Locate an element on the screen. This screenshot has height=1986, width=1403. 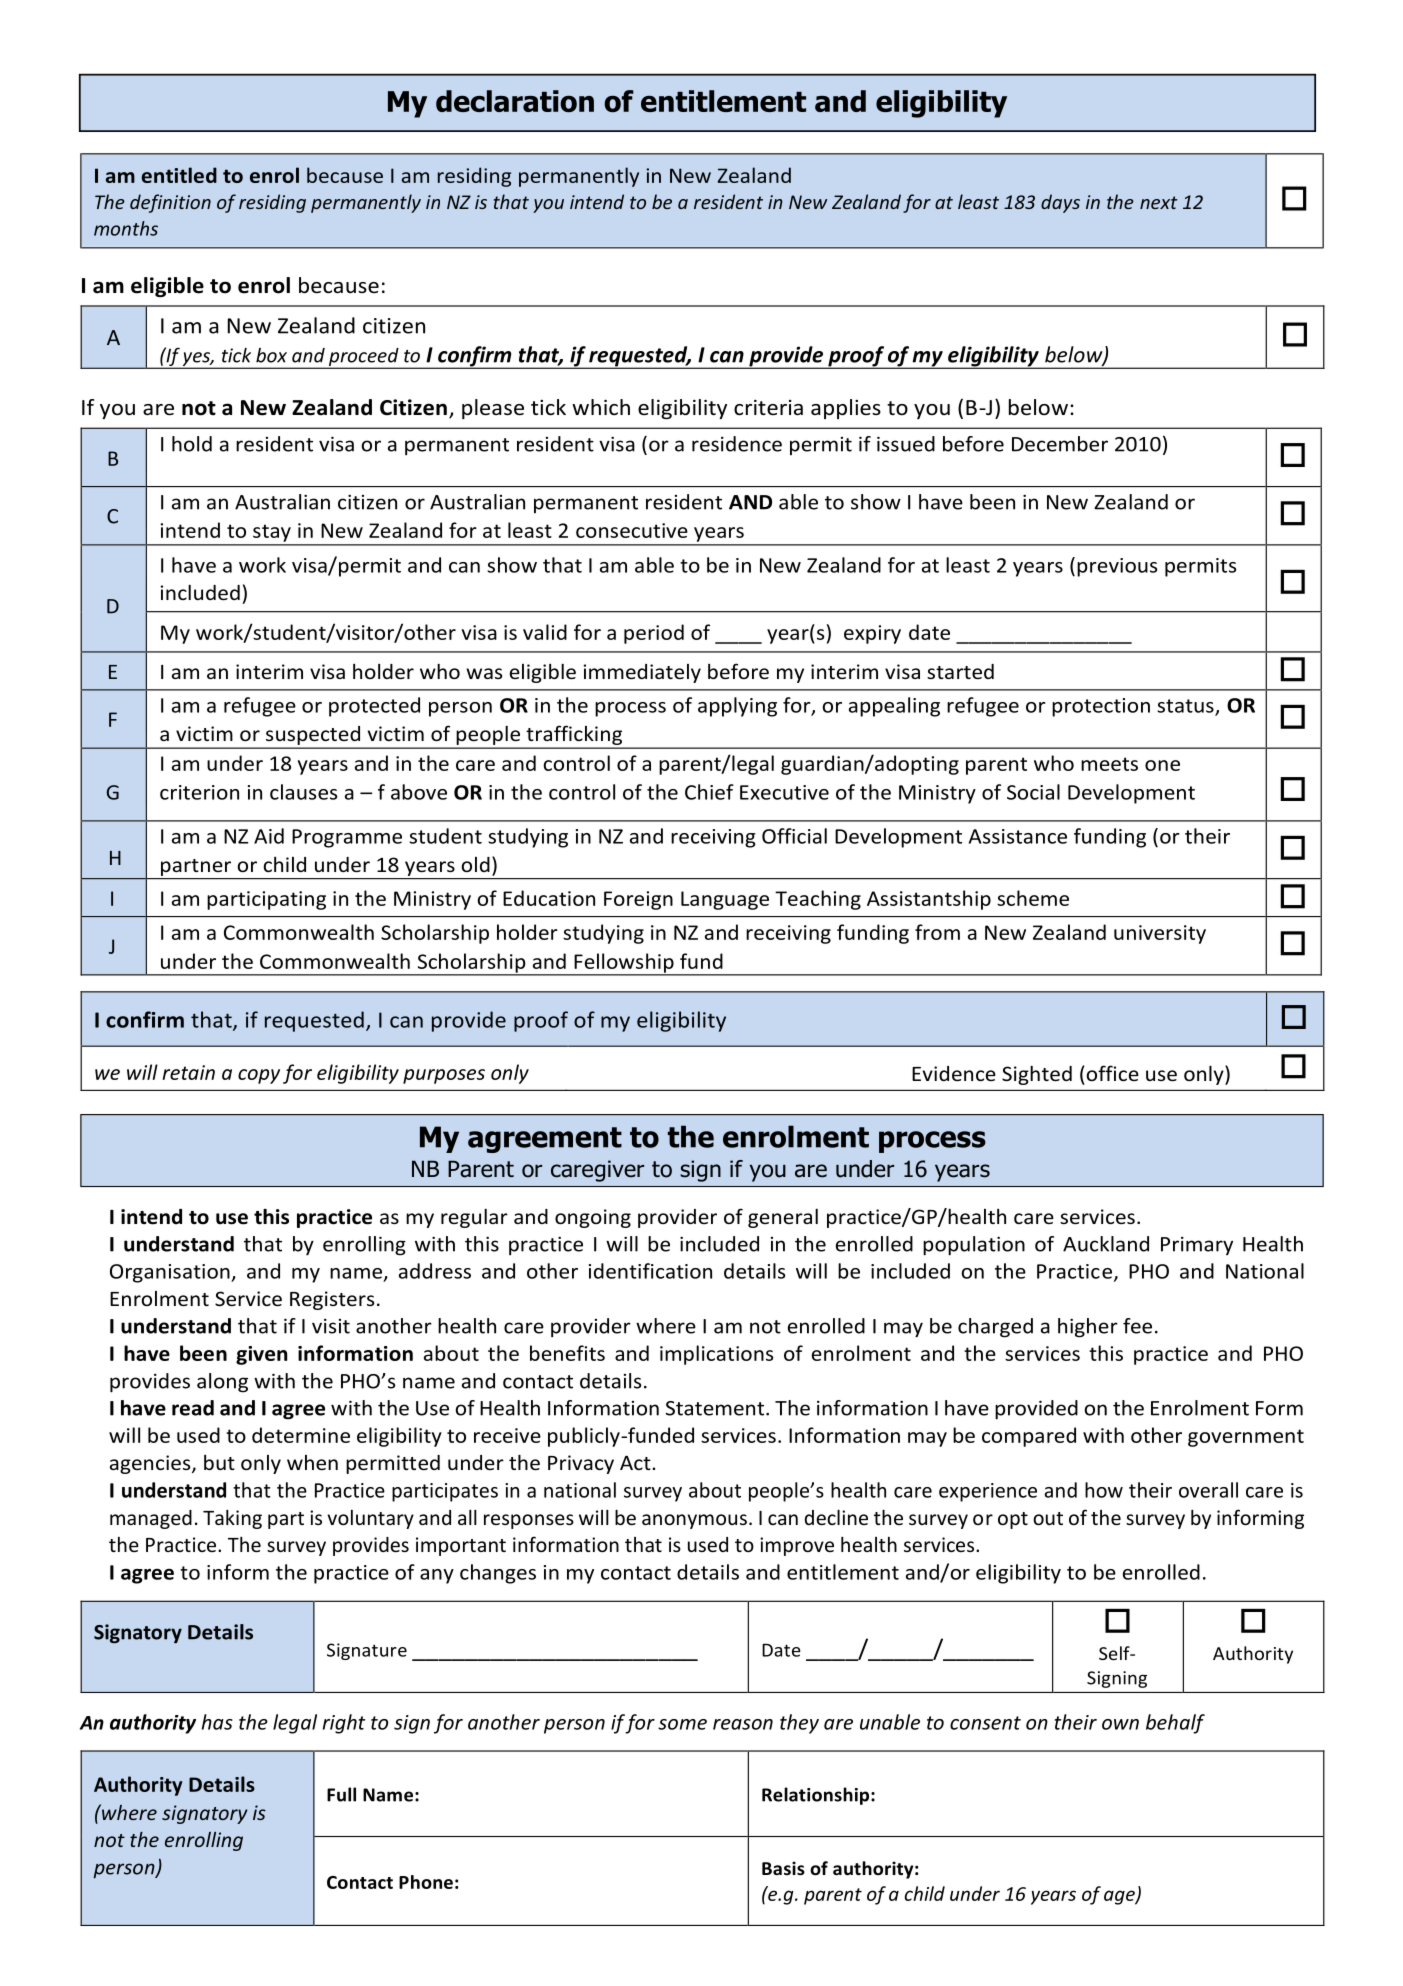
identification is located at coordinates (650, 1271).
